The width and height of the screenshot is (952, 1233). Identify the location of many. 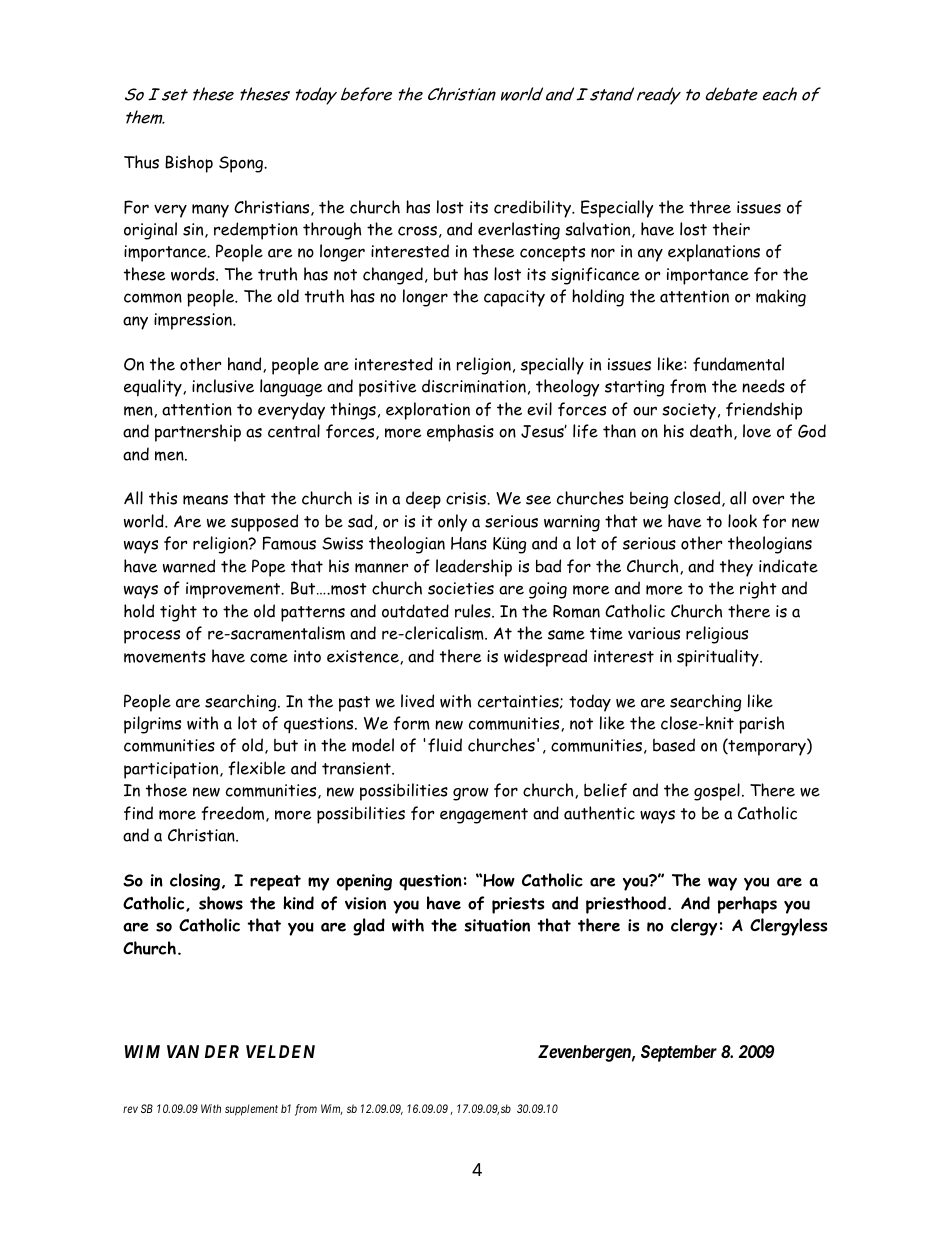
(210, 211).
